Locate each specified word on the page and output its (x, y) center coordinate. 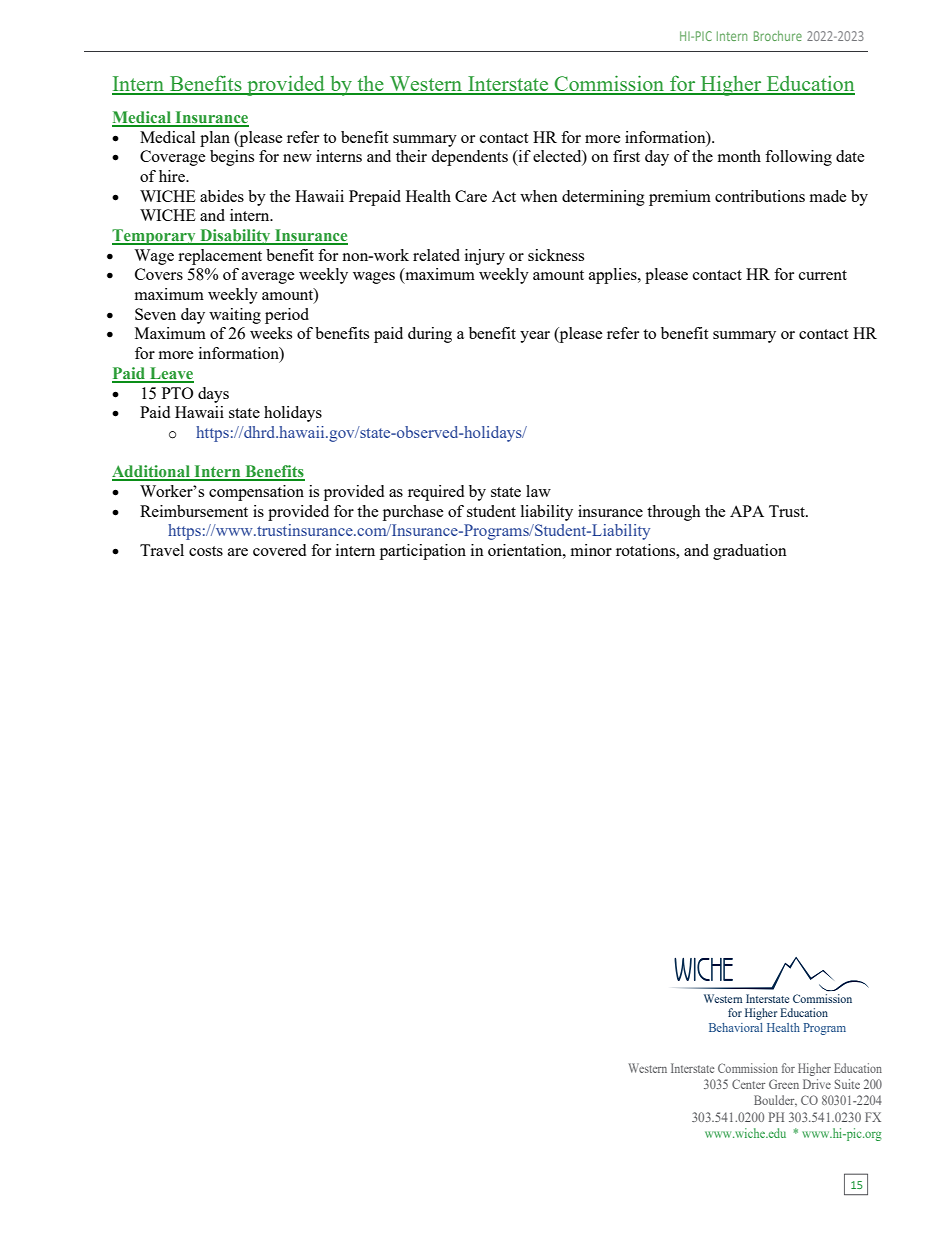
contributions (760, 196)
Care (471, 196)
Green (784, 1084)
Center (748, 1084)
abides (222, 196)
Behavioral (736, 1027)
